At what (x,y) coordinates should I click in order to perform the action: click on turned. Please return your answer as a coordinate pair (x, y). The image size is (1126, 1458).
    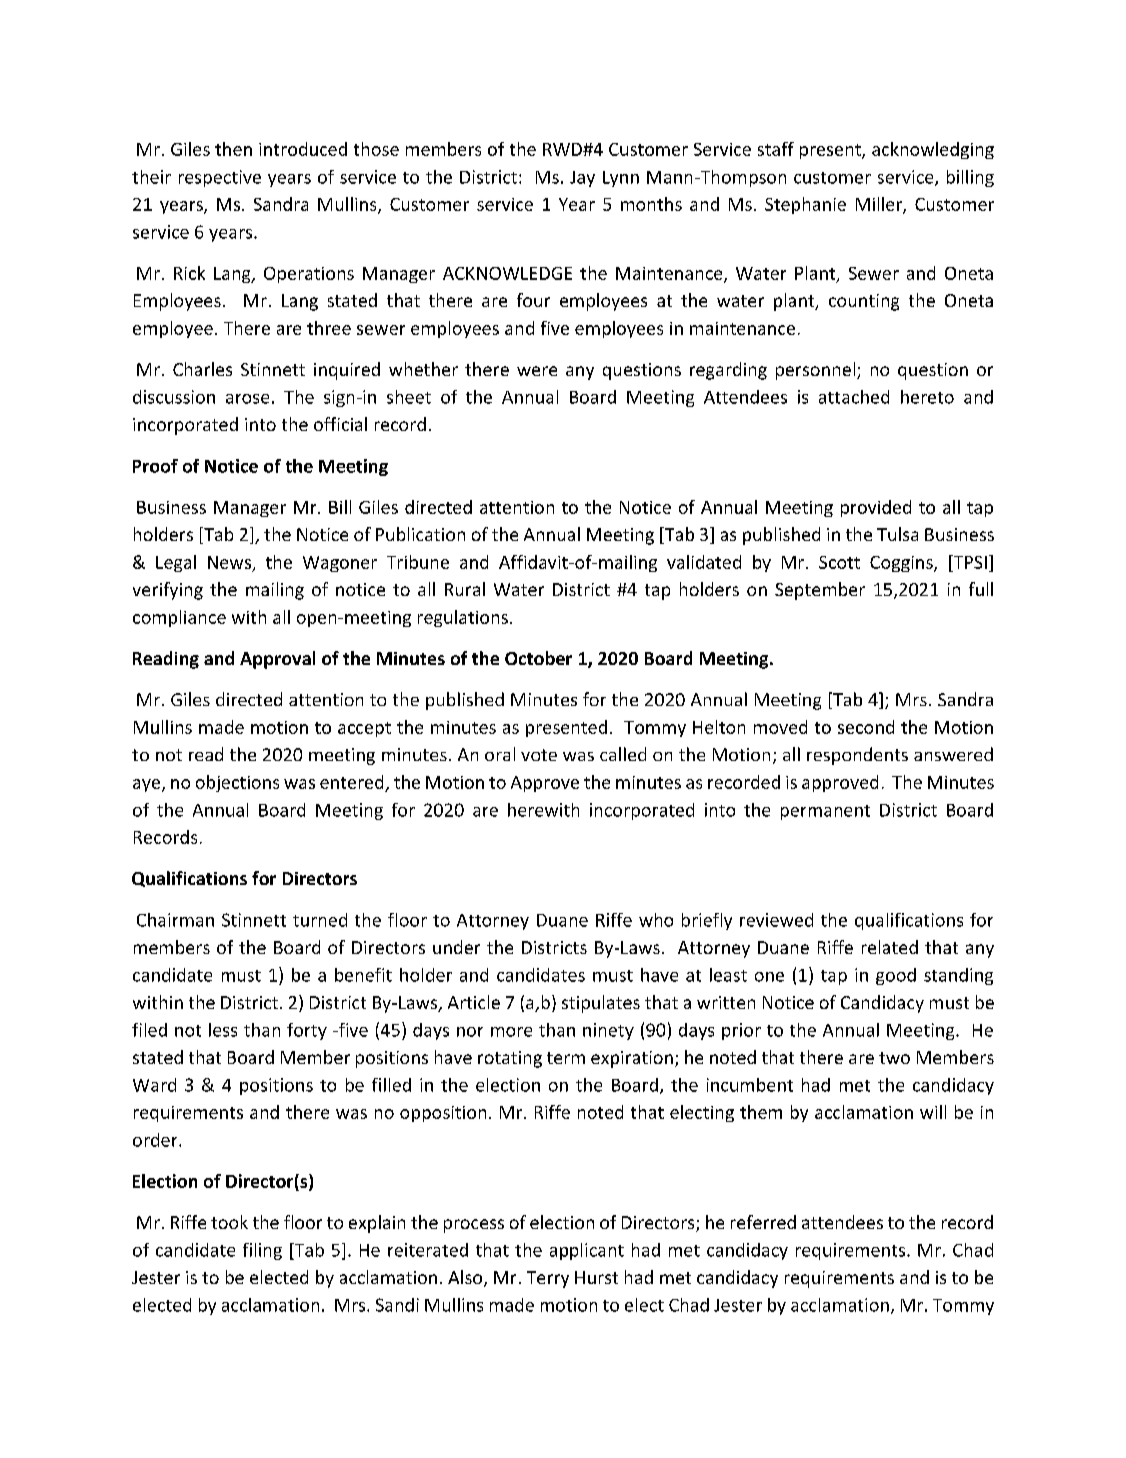
    Looking at the image, I should click on (320, 920).
